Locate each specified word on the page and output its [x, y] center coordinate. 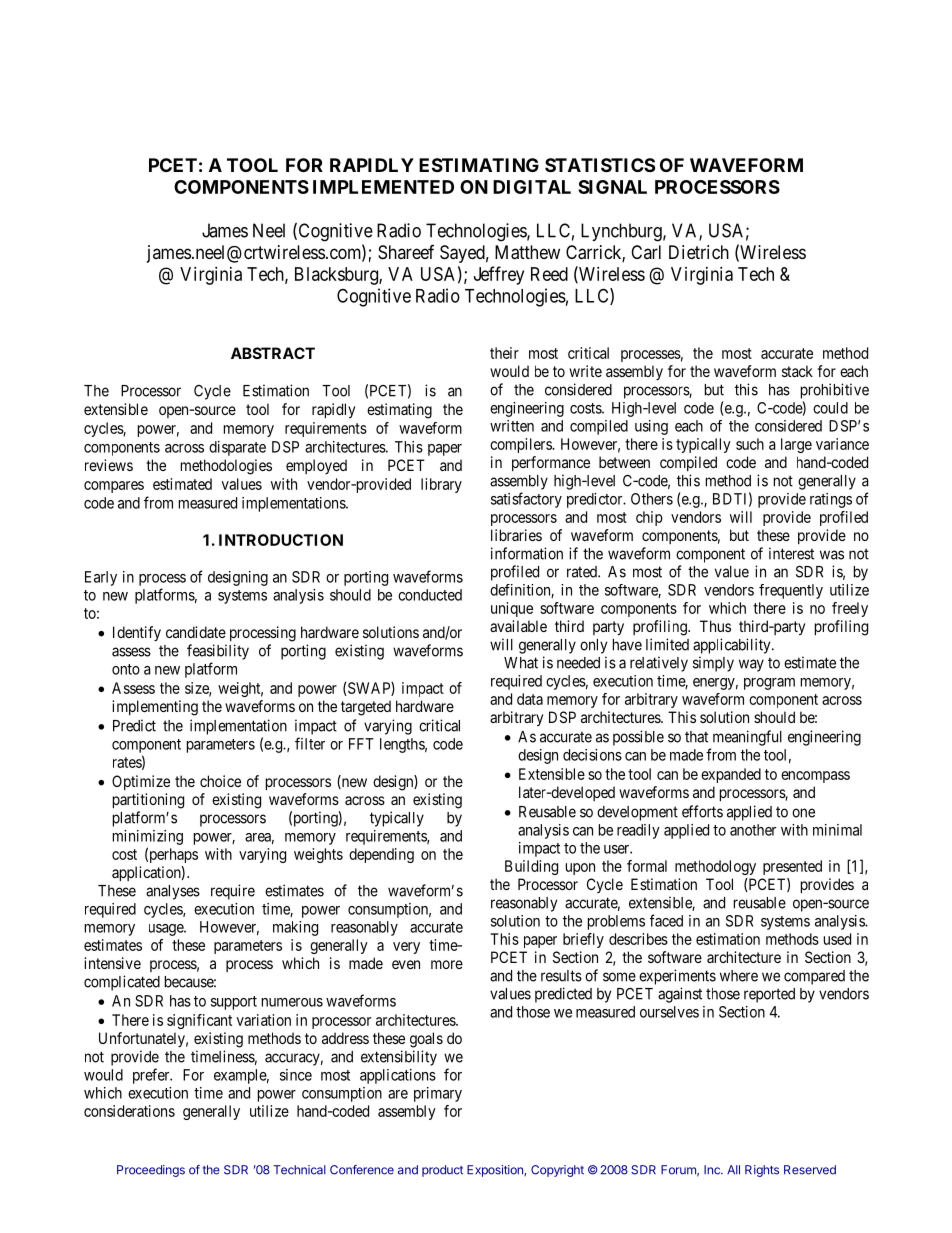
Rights [762, 1171]
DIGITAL [532, 187]
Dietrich [699, 252]
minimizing [148, 837]
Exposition [496, 1171]
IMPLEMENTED [383, 187]
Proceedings [151, 1171]
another [753, 830]
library [441, 485]
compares [114, 487]
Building [531, 867]
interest [791, 553]
